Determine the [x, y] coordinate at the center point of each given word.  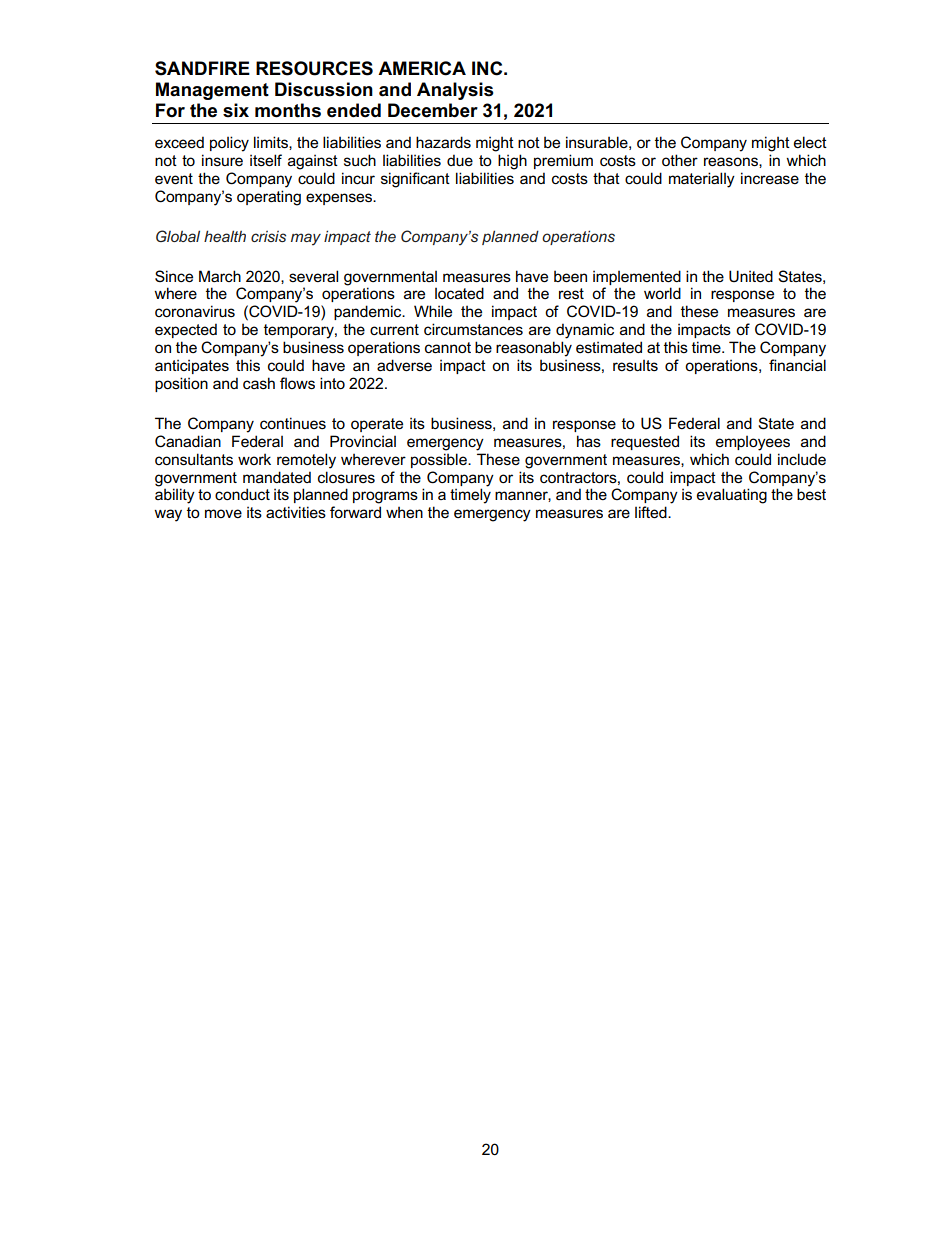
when [404, 512]
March [220, 276]
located [459, 293]
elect [810, 142]
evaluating [732, 496]
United [751, 276]
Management [212, 91]
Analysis [455, 91]
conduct [242, 494]
